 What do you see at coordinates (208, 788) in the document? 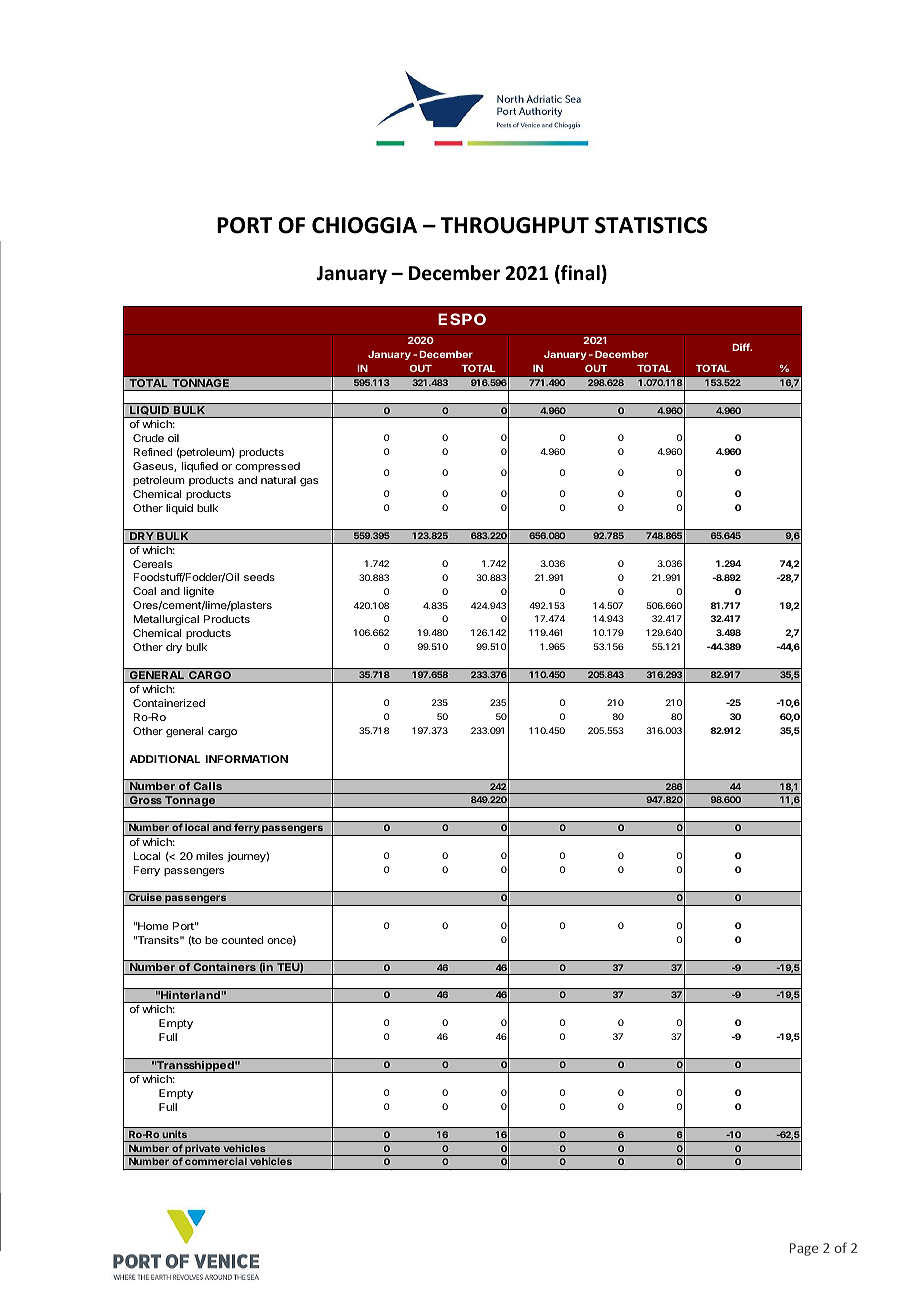
I see `Calls` at bounding box center [208, 788].
